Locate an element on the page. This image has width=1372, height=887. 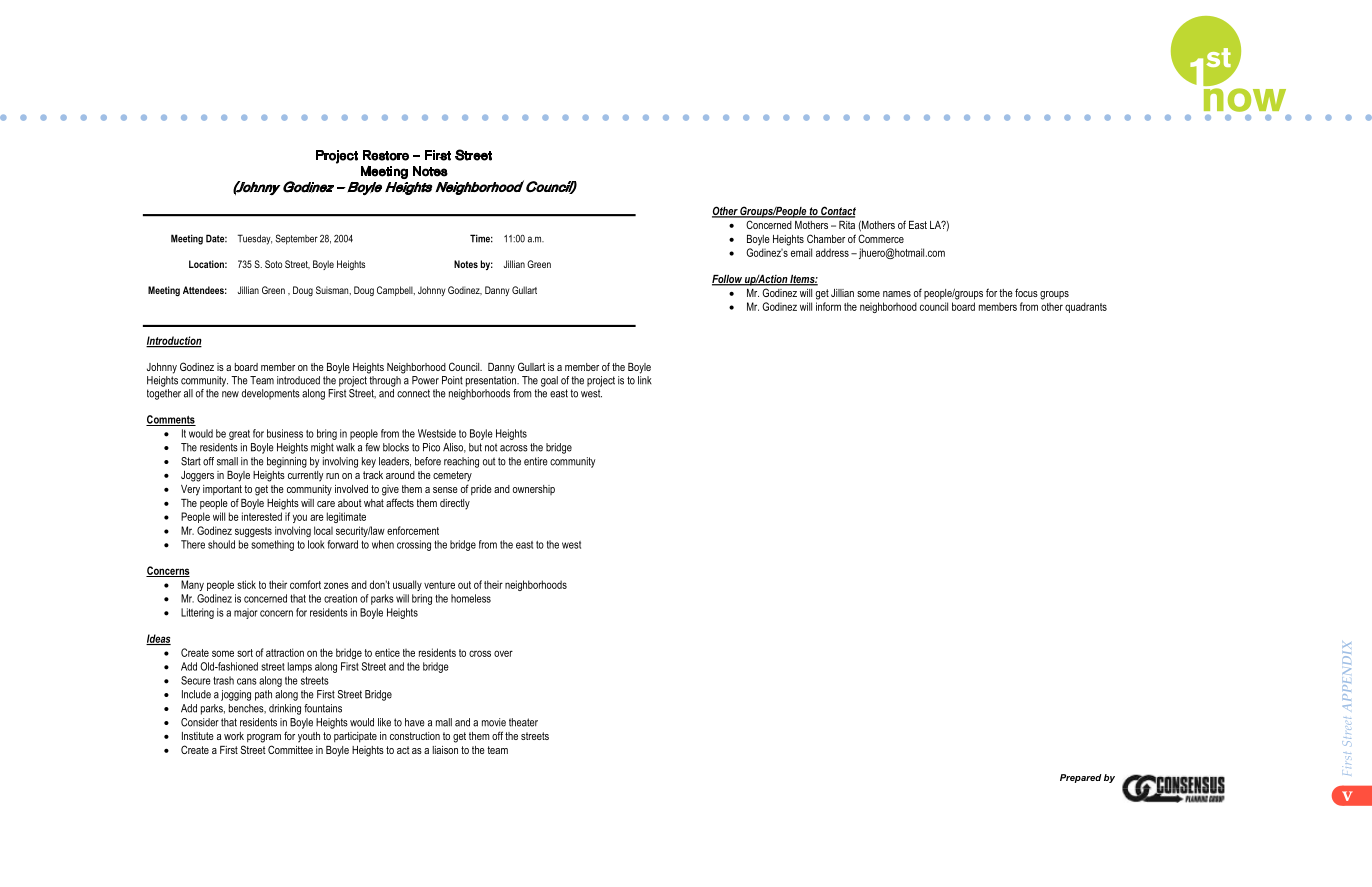
email is located at coordinates (801, 252).
